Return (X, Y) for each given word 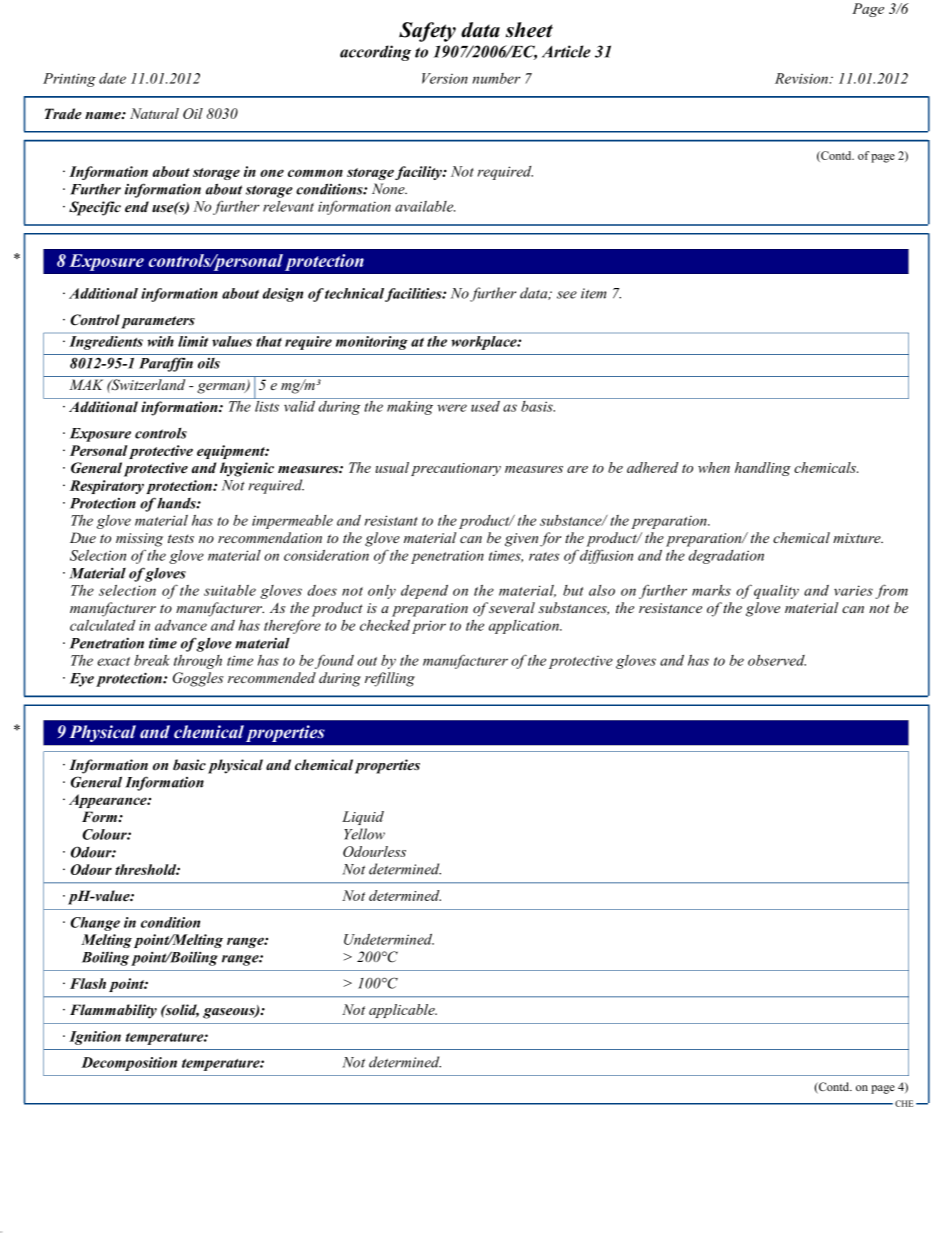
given (521, 540)
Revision (803, 78)
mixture (858, 538)
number (496, 78)
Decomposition (129, 1064)
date (112, 78)
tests (181, 538)
